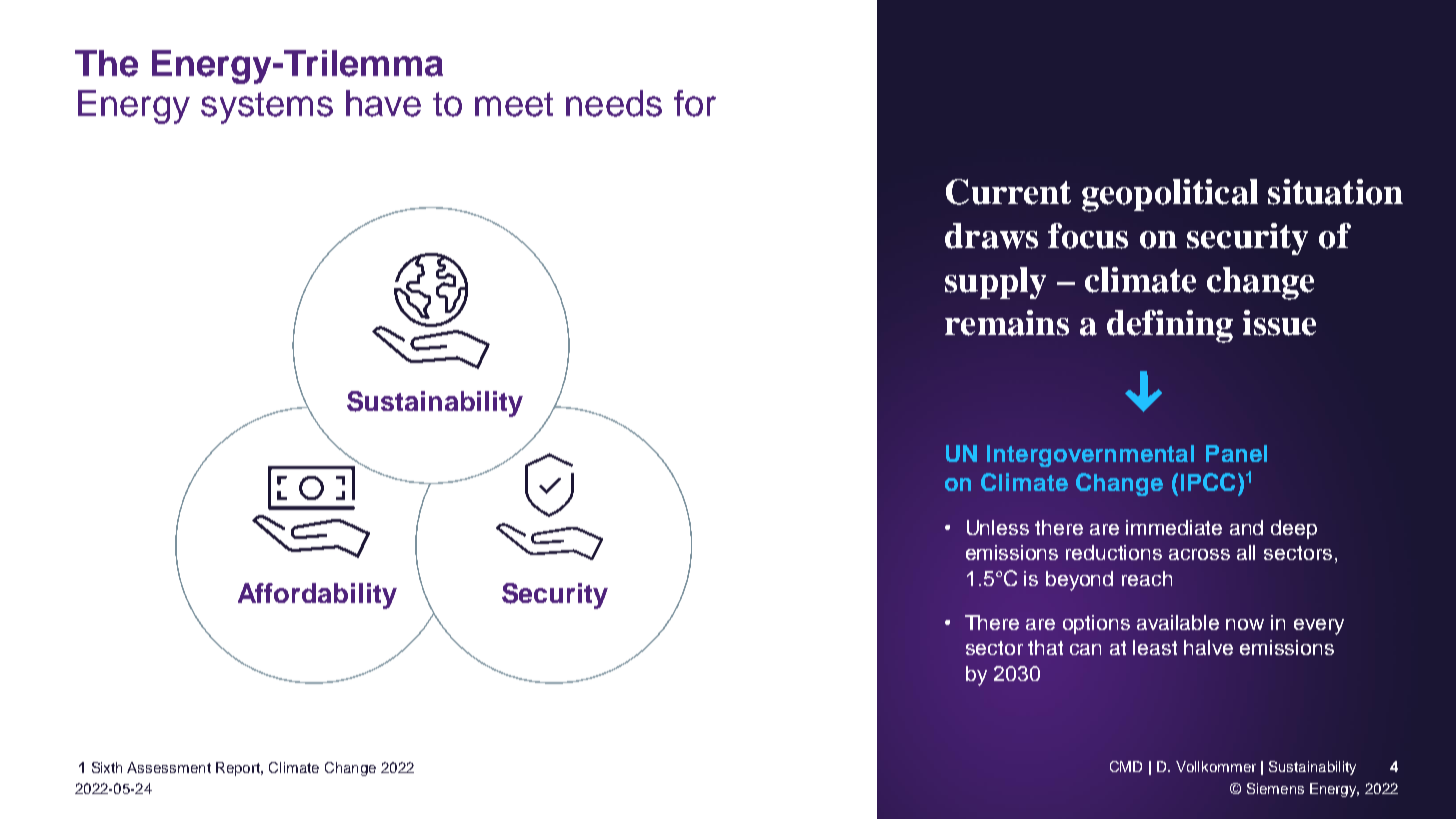 The image size is (1456, 819). Describe the element at coordinates (1170, 326) in the screenshot. I see `defining` at that location.
